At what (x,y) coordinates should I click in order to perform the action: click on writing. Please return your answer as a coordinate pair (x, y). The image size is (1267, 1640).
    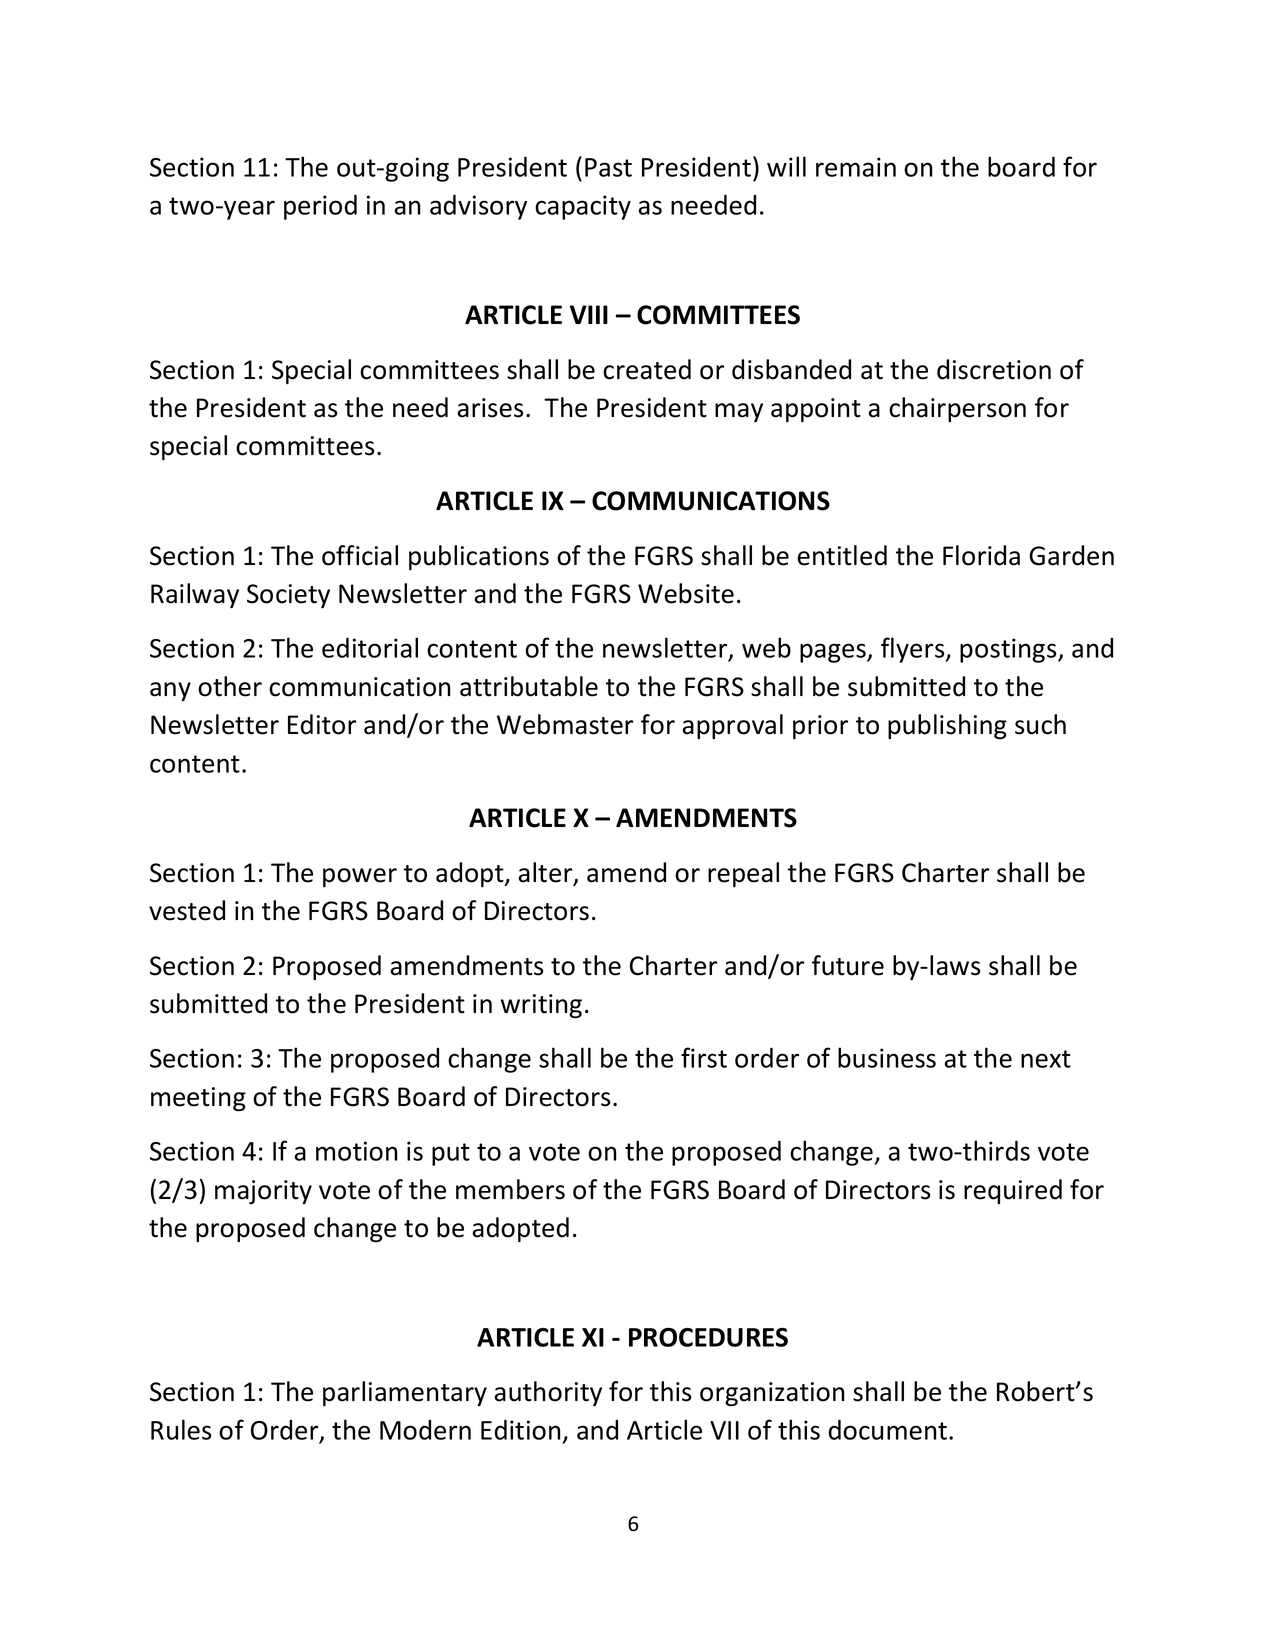
    Looking at the image, I should click on (541, 1006).
